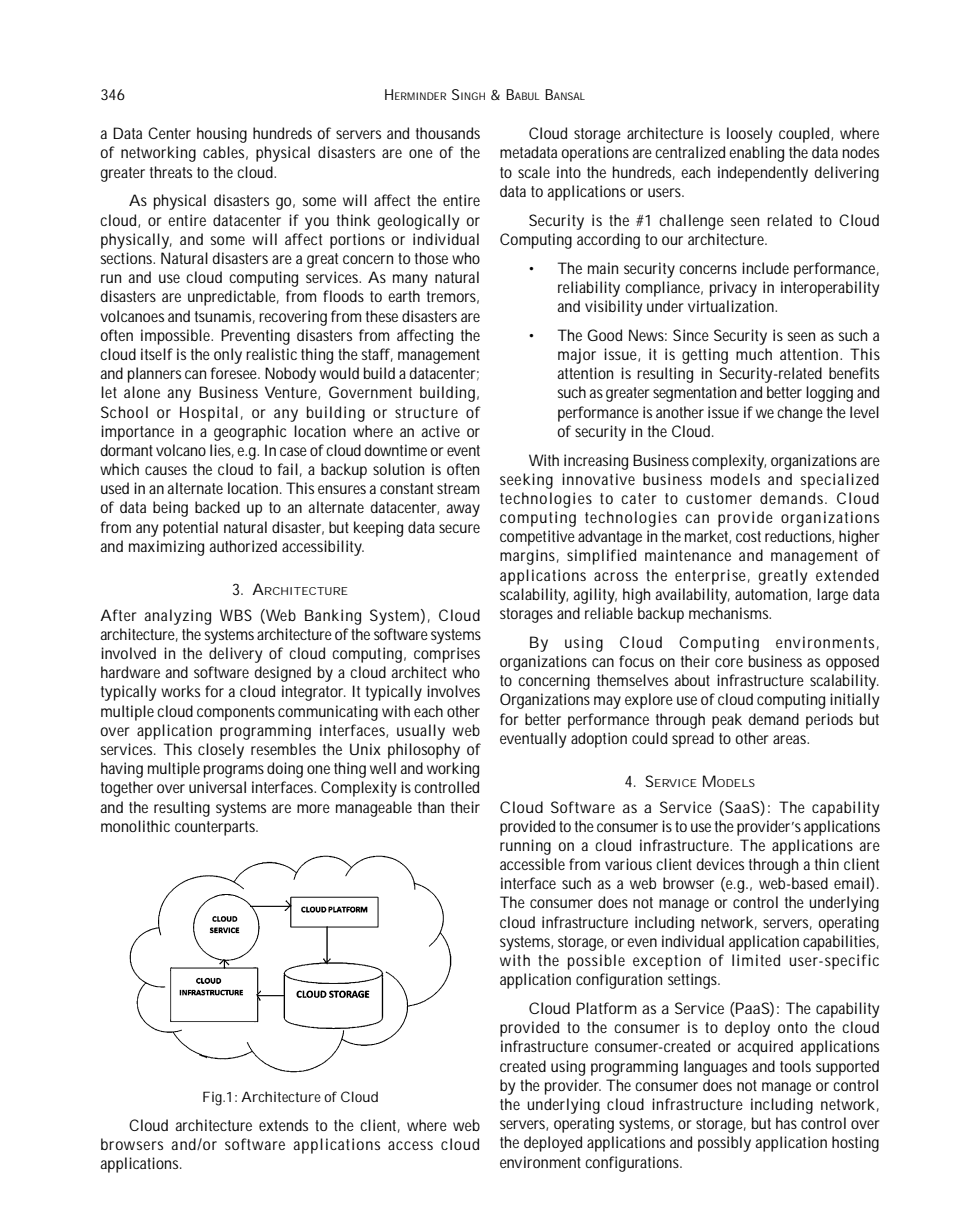  Describe the element at coordinates (421, 732) in the screenshot. I see `usually` at that location.
